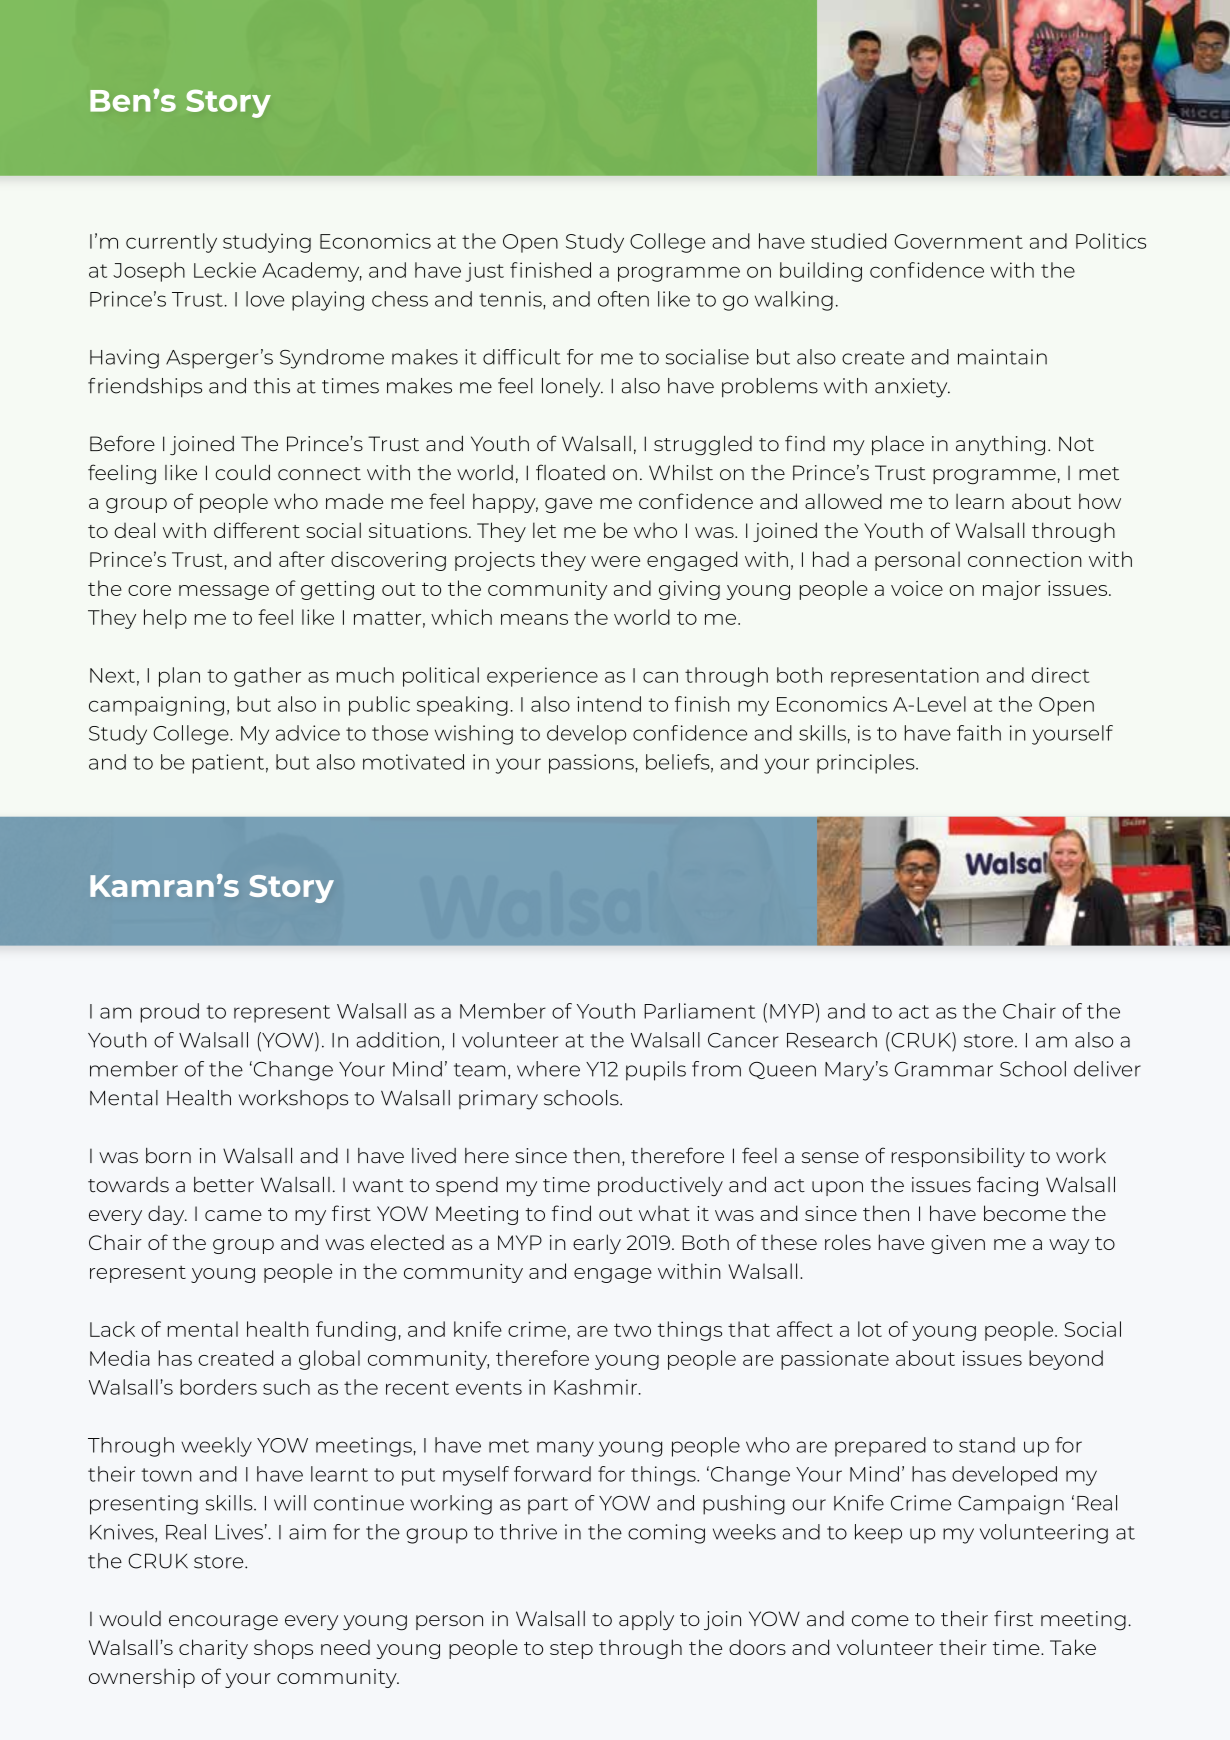  Describe the element at coordinates (958, 241) in the screenshot. I see `Government` at that location.
